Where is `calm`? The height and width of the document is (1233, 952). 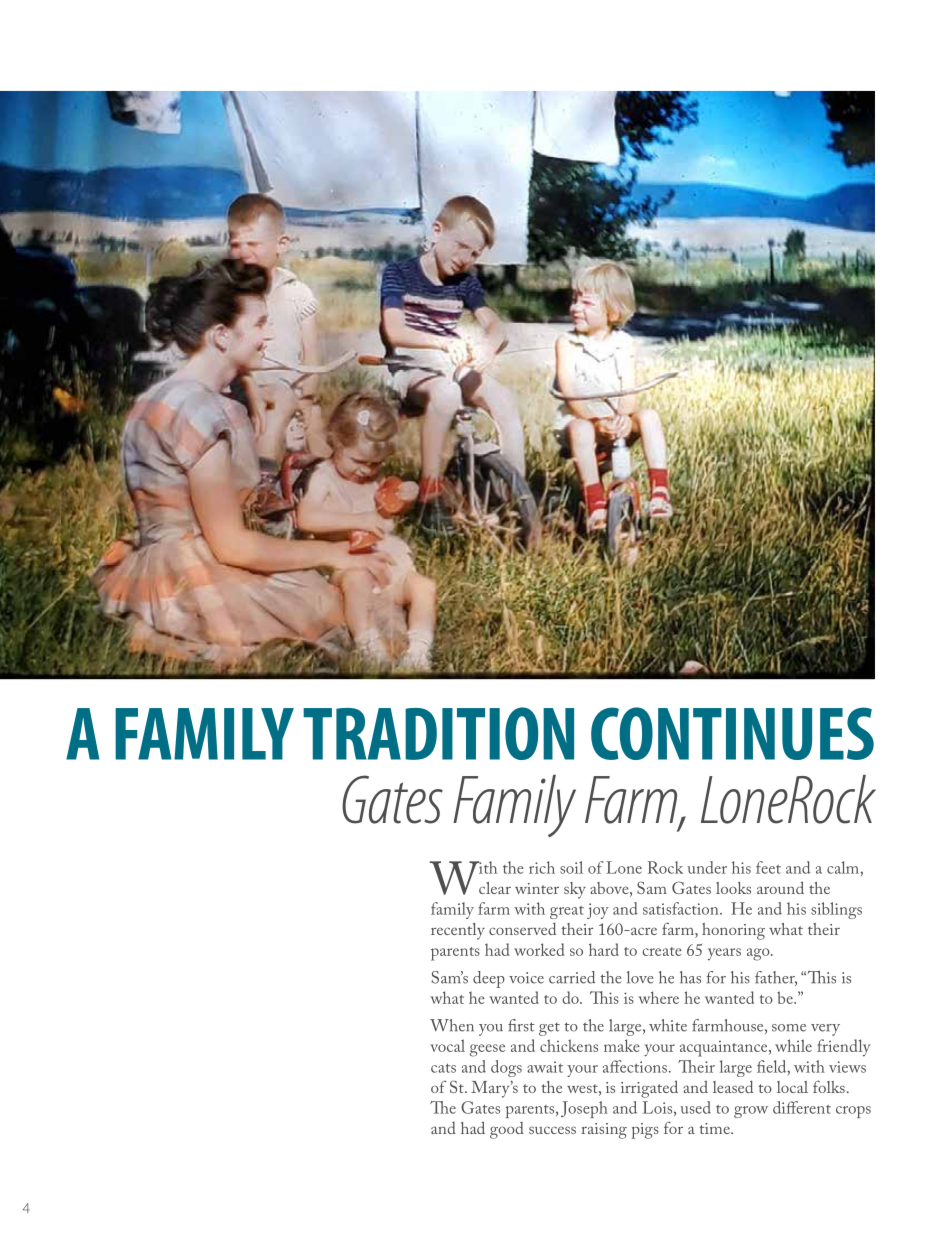
calm is located at coordinates (844, 867).
